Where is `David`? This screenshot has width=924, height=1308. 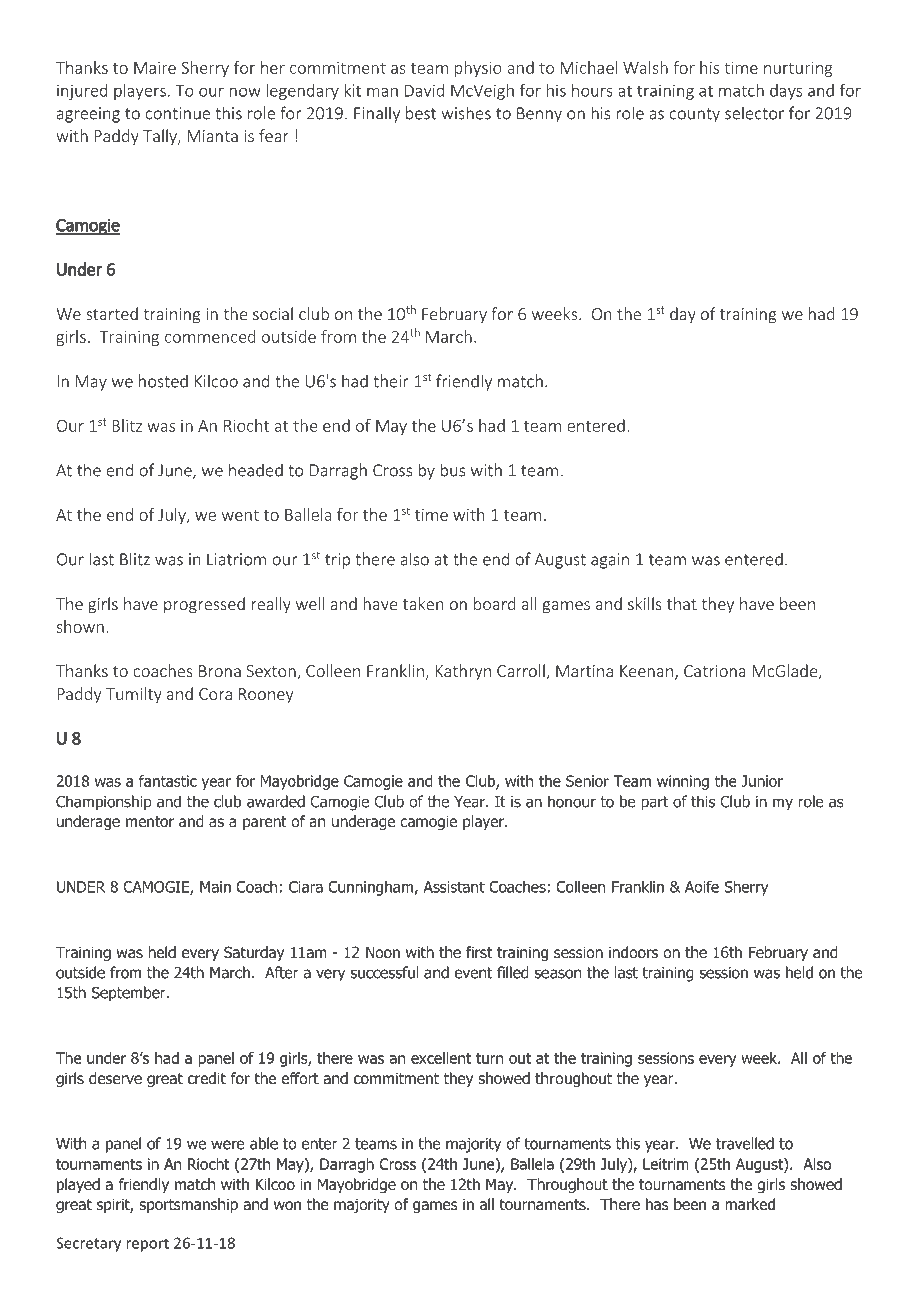 David is located at coordinates (424, 90).
